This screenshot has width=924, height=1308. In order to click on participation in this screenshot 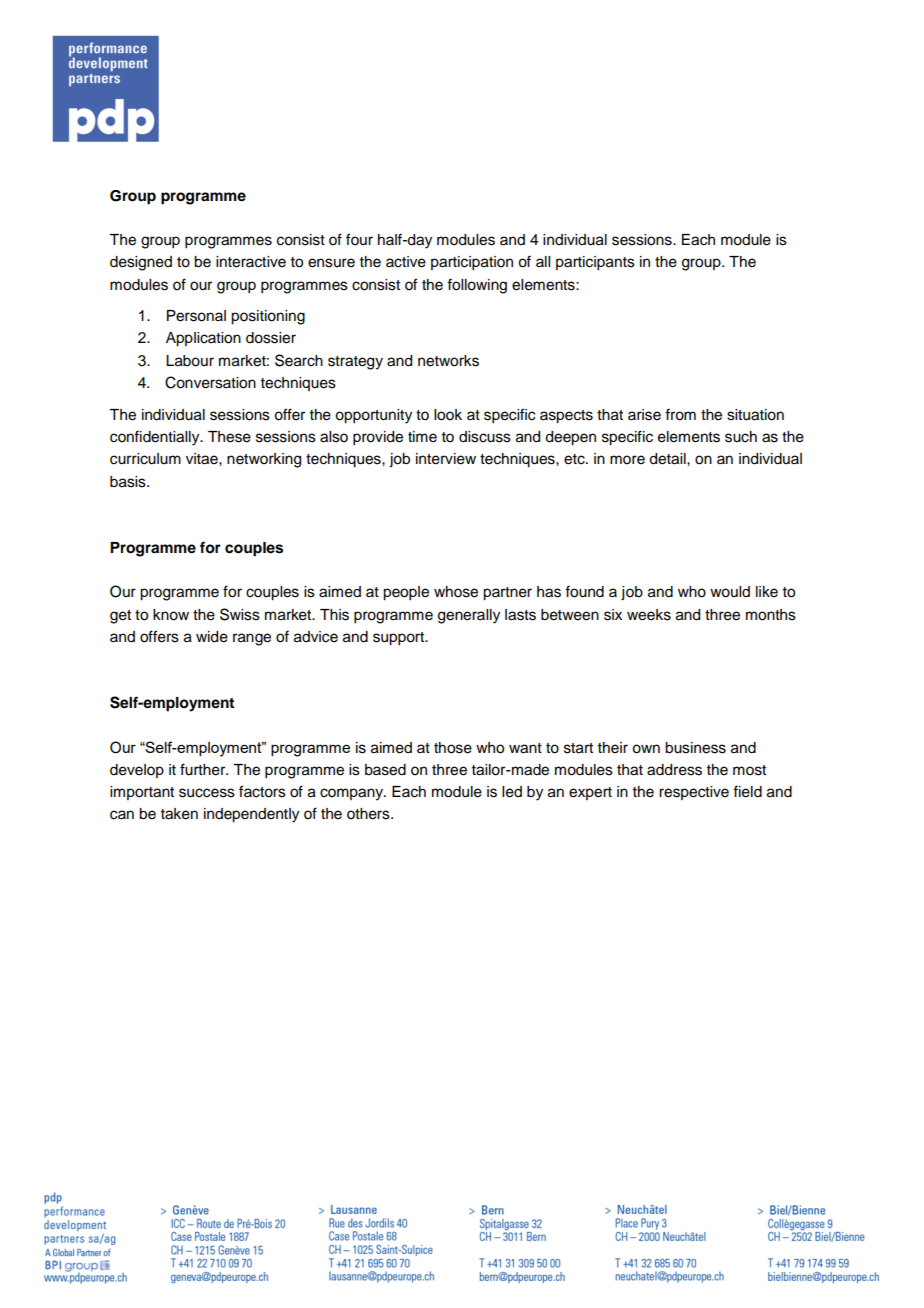, I will do `click(472, 263)`.
